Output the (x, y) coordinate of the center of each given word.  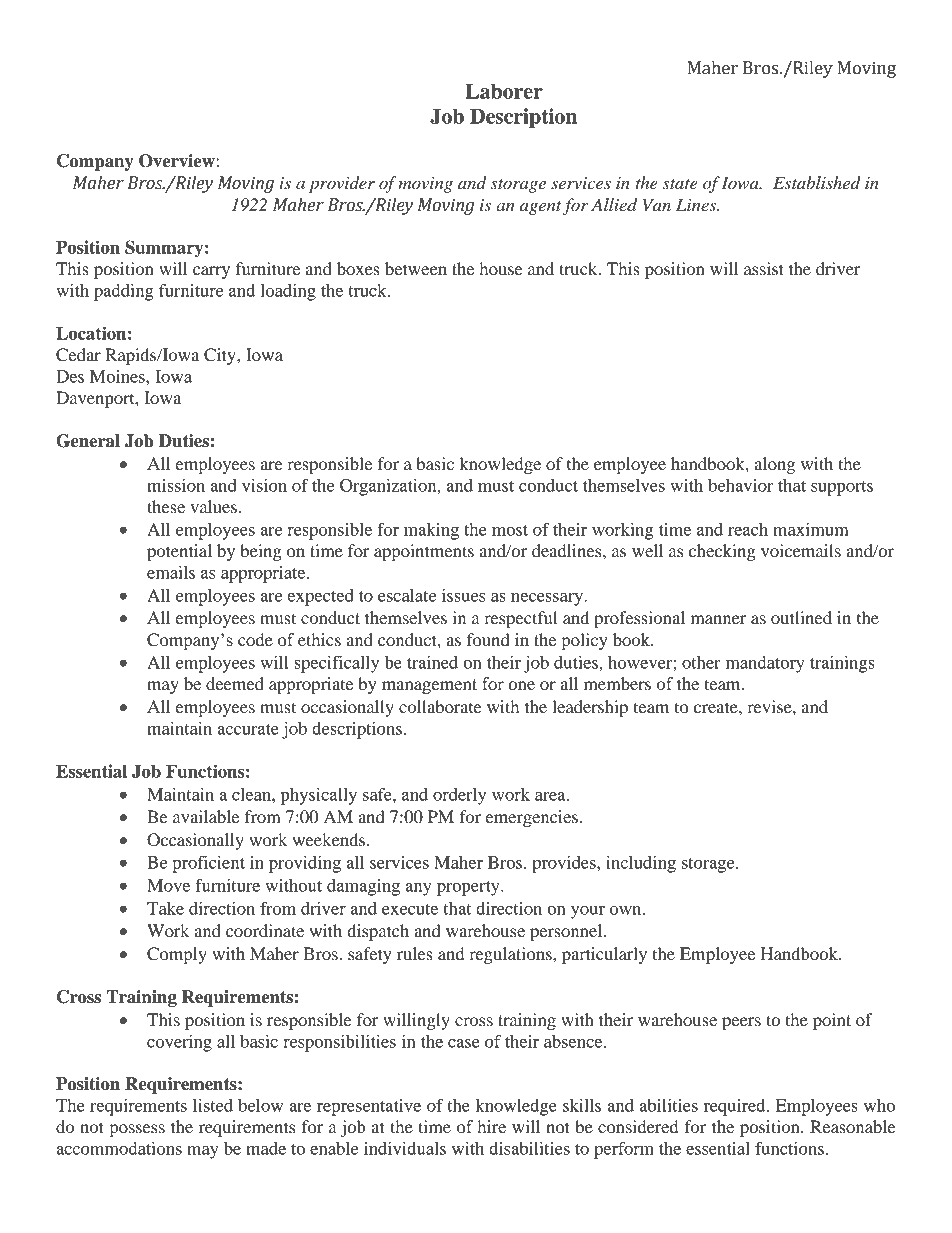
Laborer (504, 91)
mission (176, 485)
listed (213, 1105)
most (510, 530)
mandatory (765, 664)
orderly (459, 796)
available (206, 816)
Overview (178, 161)
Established (817, 182)
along (775, 465)
